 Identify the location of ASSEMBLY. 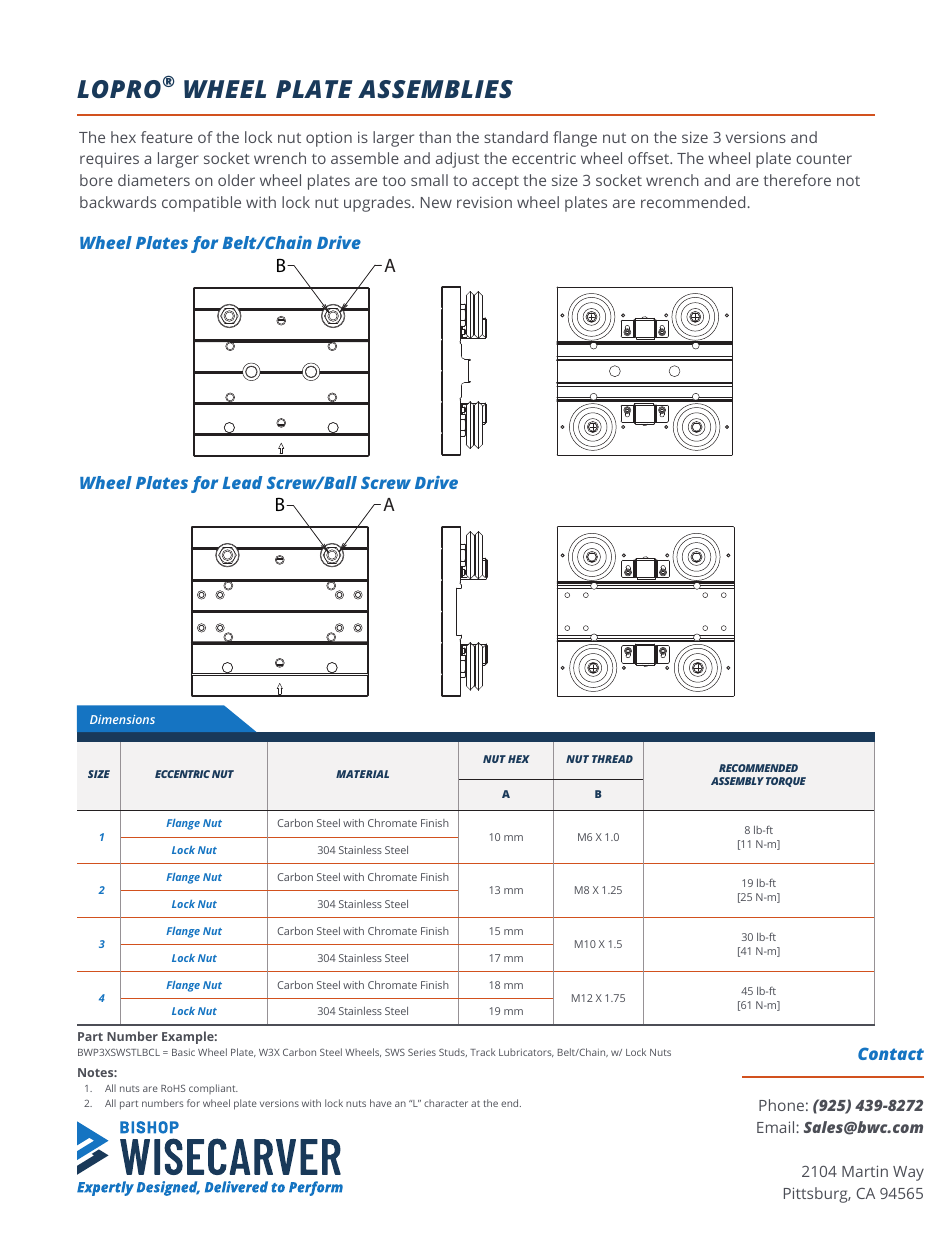
(737, 781).
